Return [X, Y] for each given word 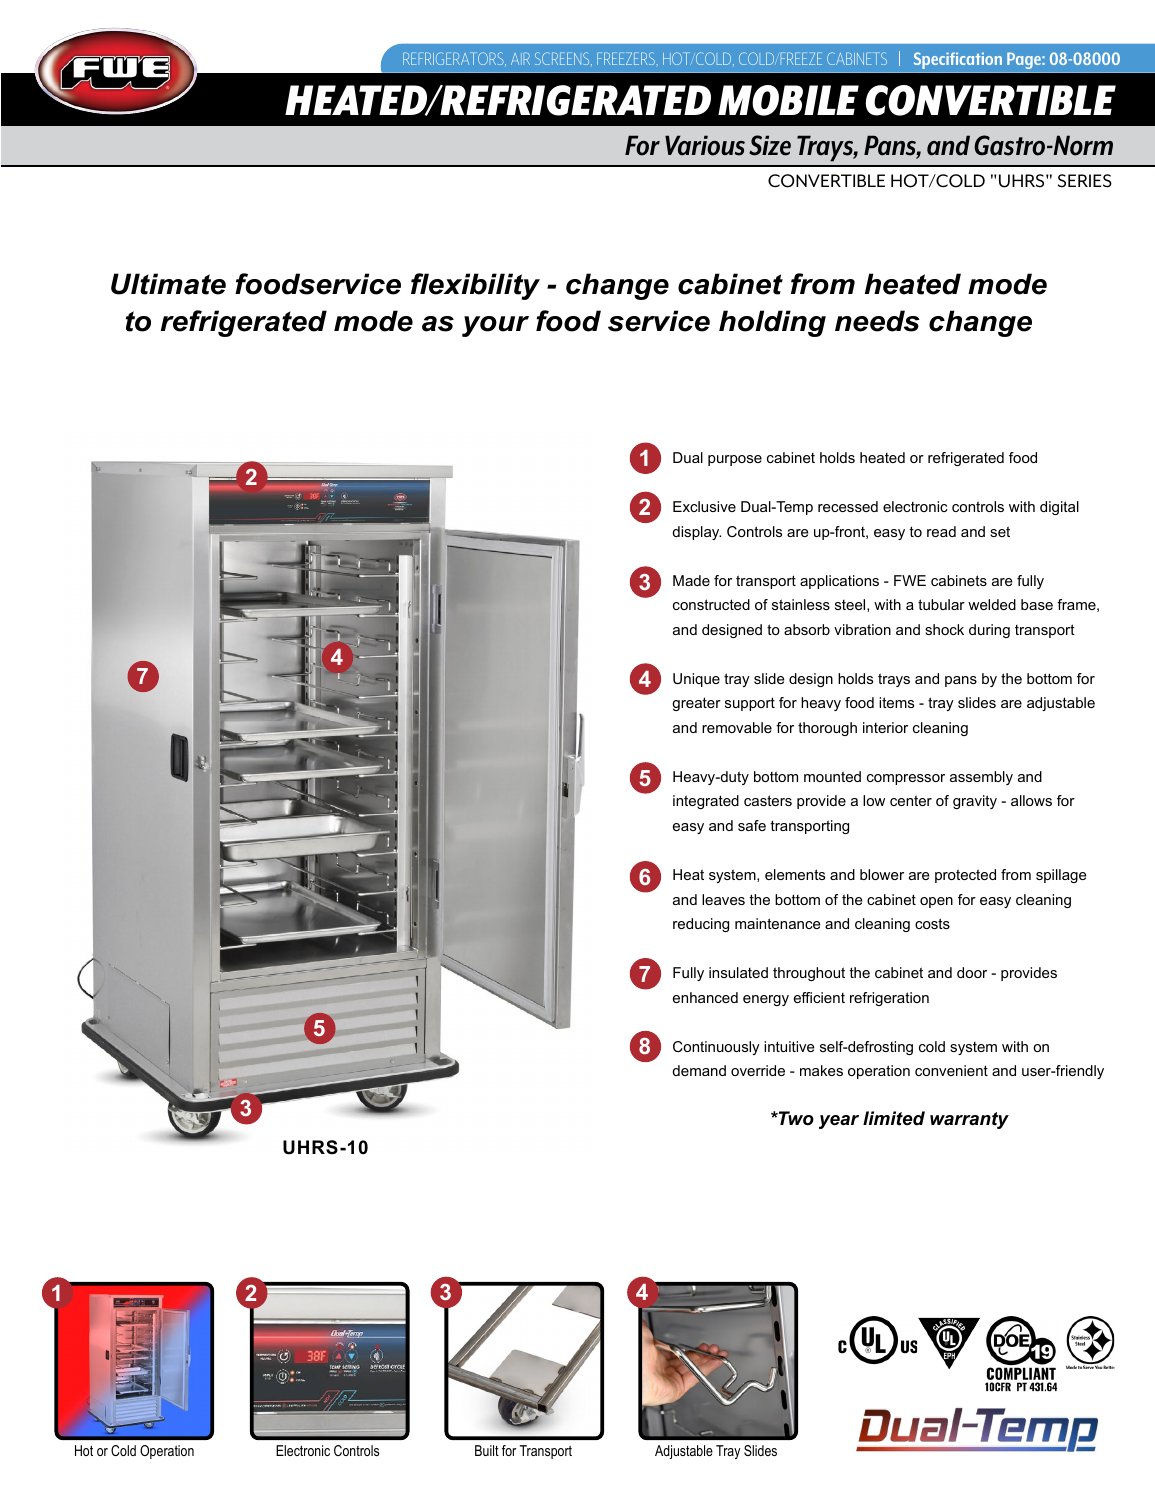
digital [1059, 508]
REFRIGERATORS [454, 59]
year [839, 1122]
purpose [735, 460]
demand [699, 1070]
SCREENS [563, 59]
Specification [958, 60]
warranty [969, 1120]
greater [696, 704]
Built [487, 1450]
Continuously [716, 1048]
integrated [706, 802]
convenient [951, 1070]
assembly [981, 778]
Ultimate [168, 284]
